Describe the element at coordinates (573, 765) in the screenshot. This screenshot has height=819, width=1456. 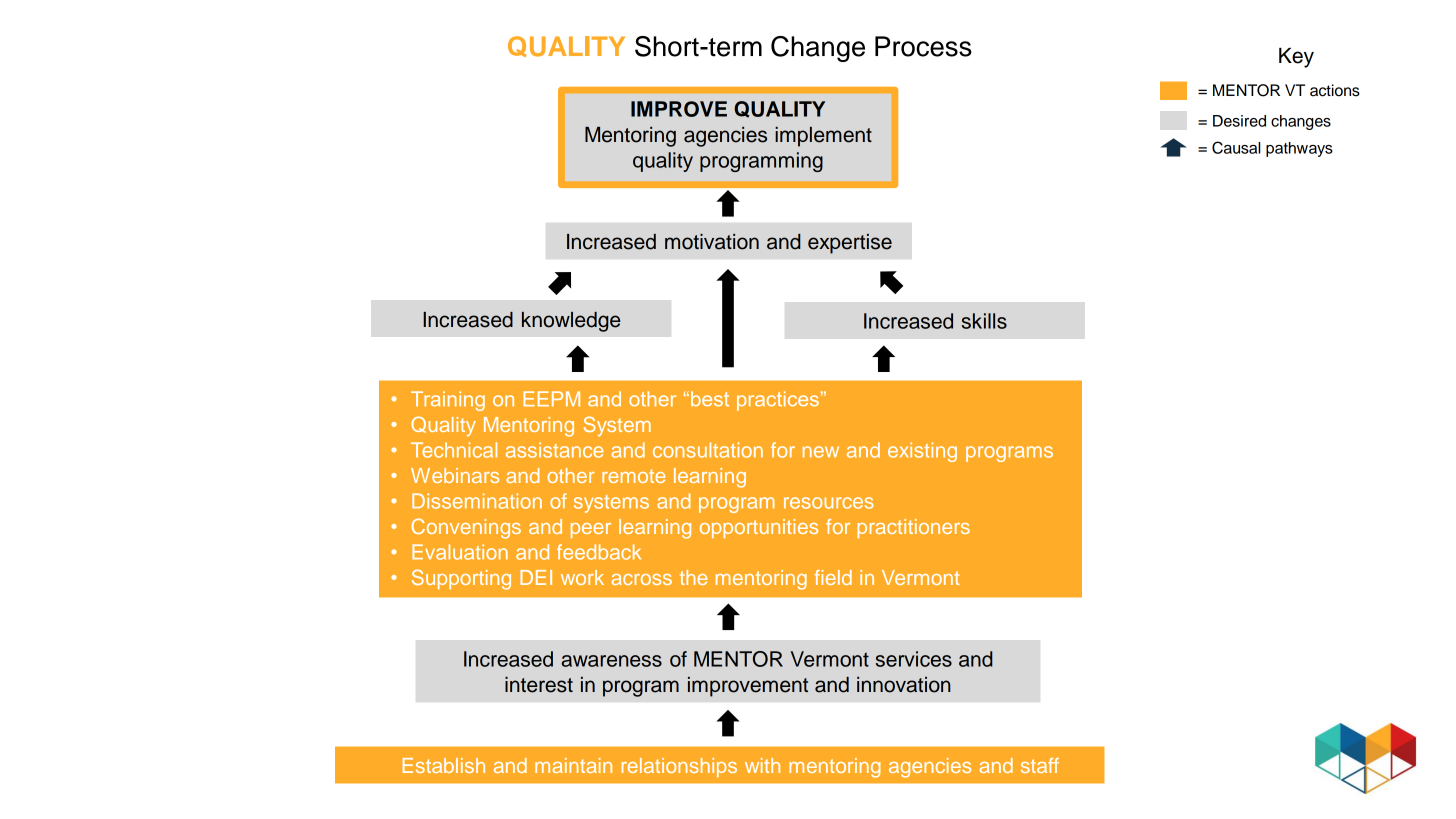
I see `maintain` at that location.
